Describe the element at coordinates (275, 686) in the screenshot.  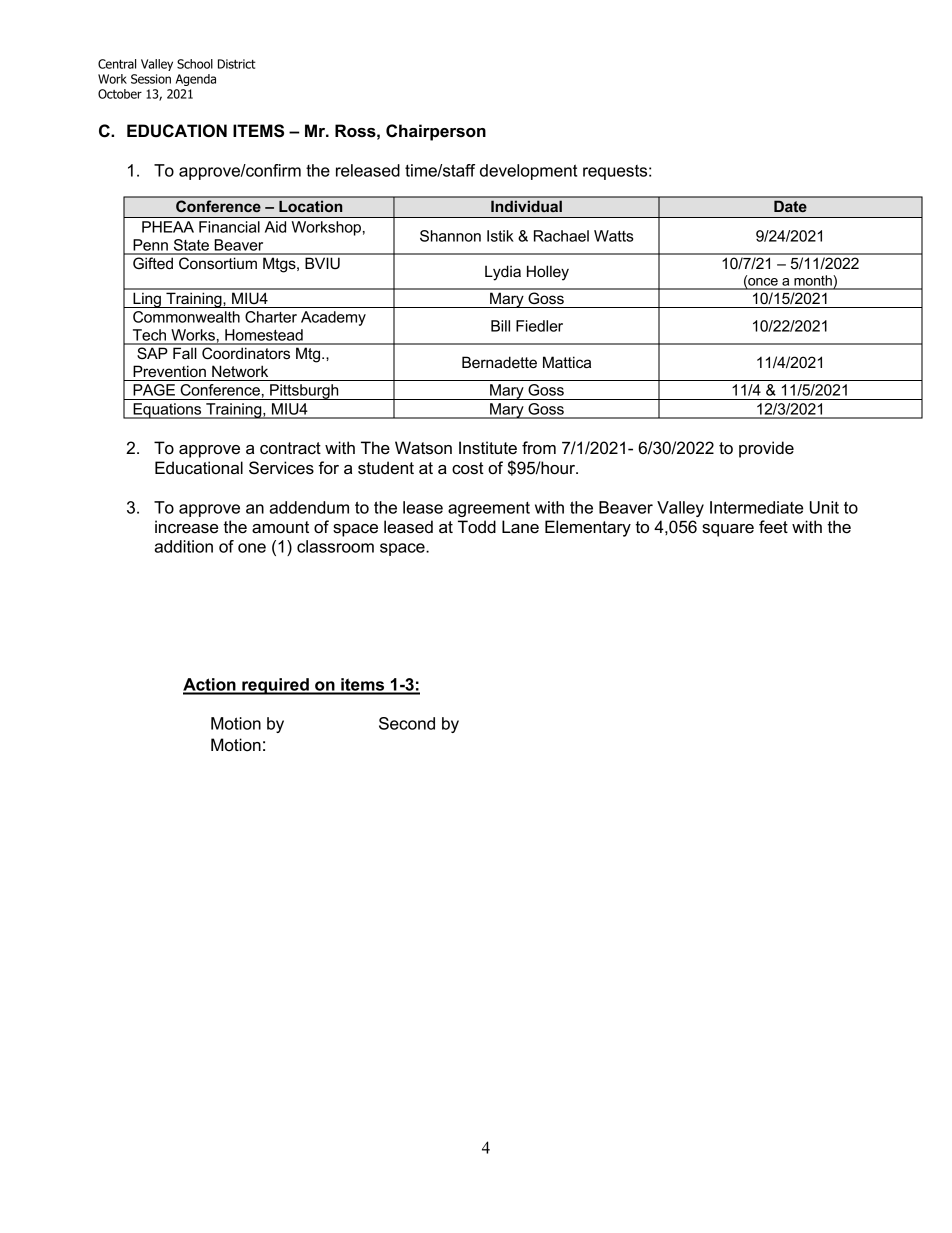
I see `required` at that location.
